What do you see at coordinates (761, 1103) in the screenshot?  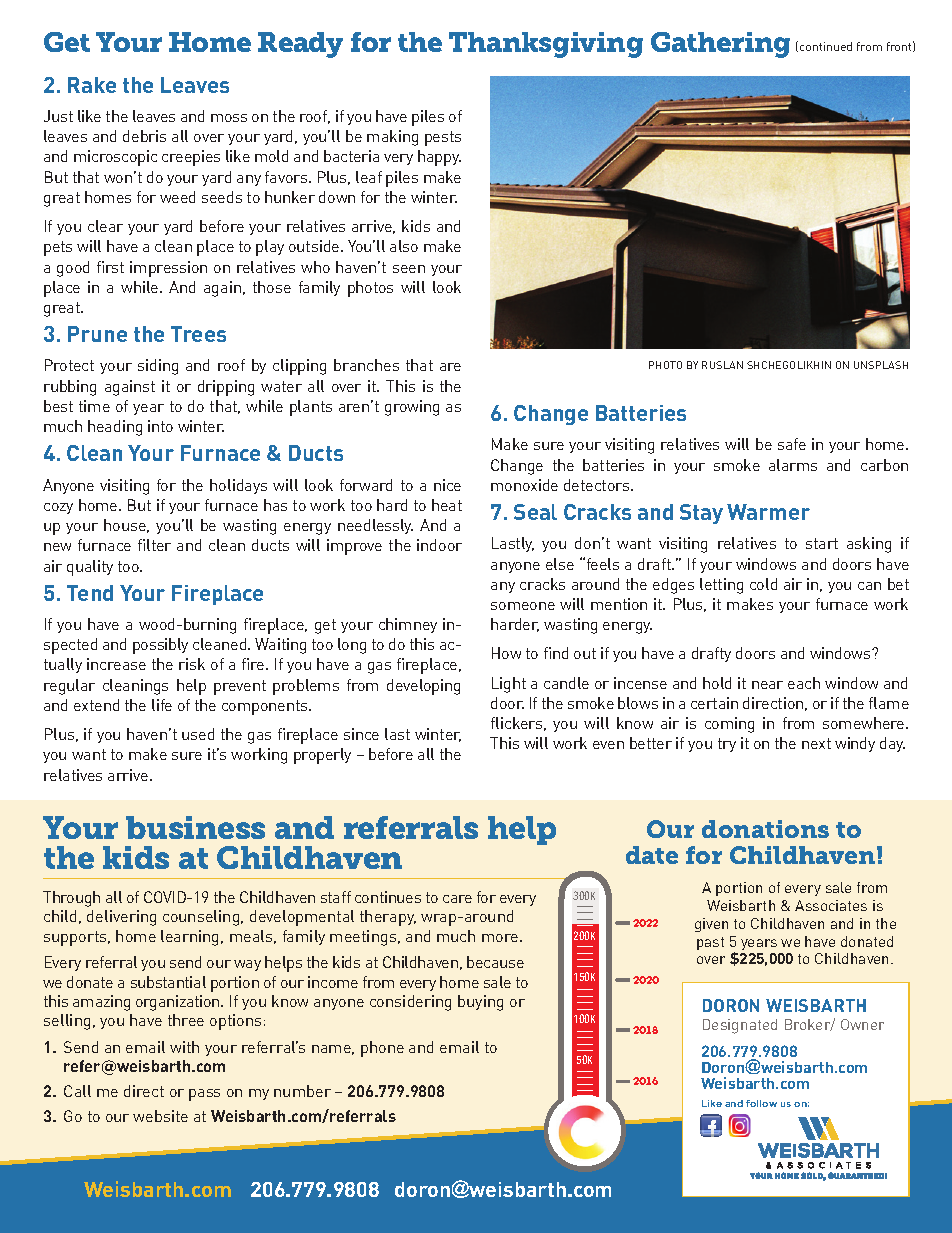 I see `follow` at bounding box center [761, 1103].
